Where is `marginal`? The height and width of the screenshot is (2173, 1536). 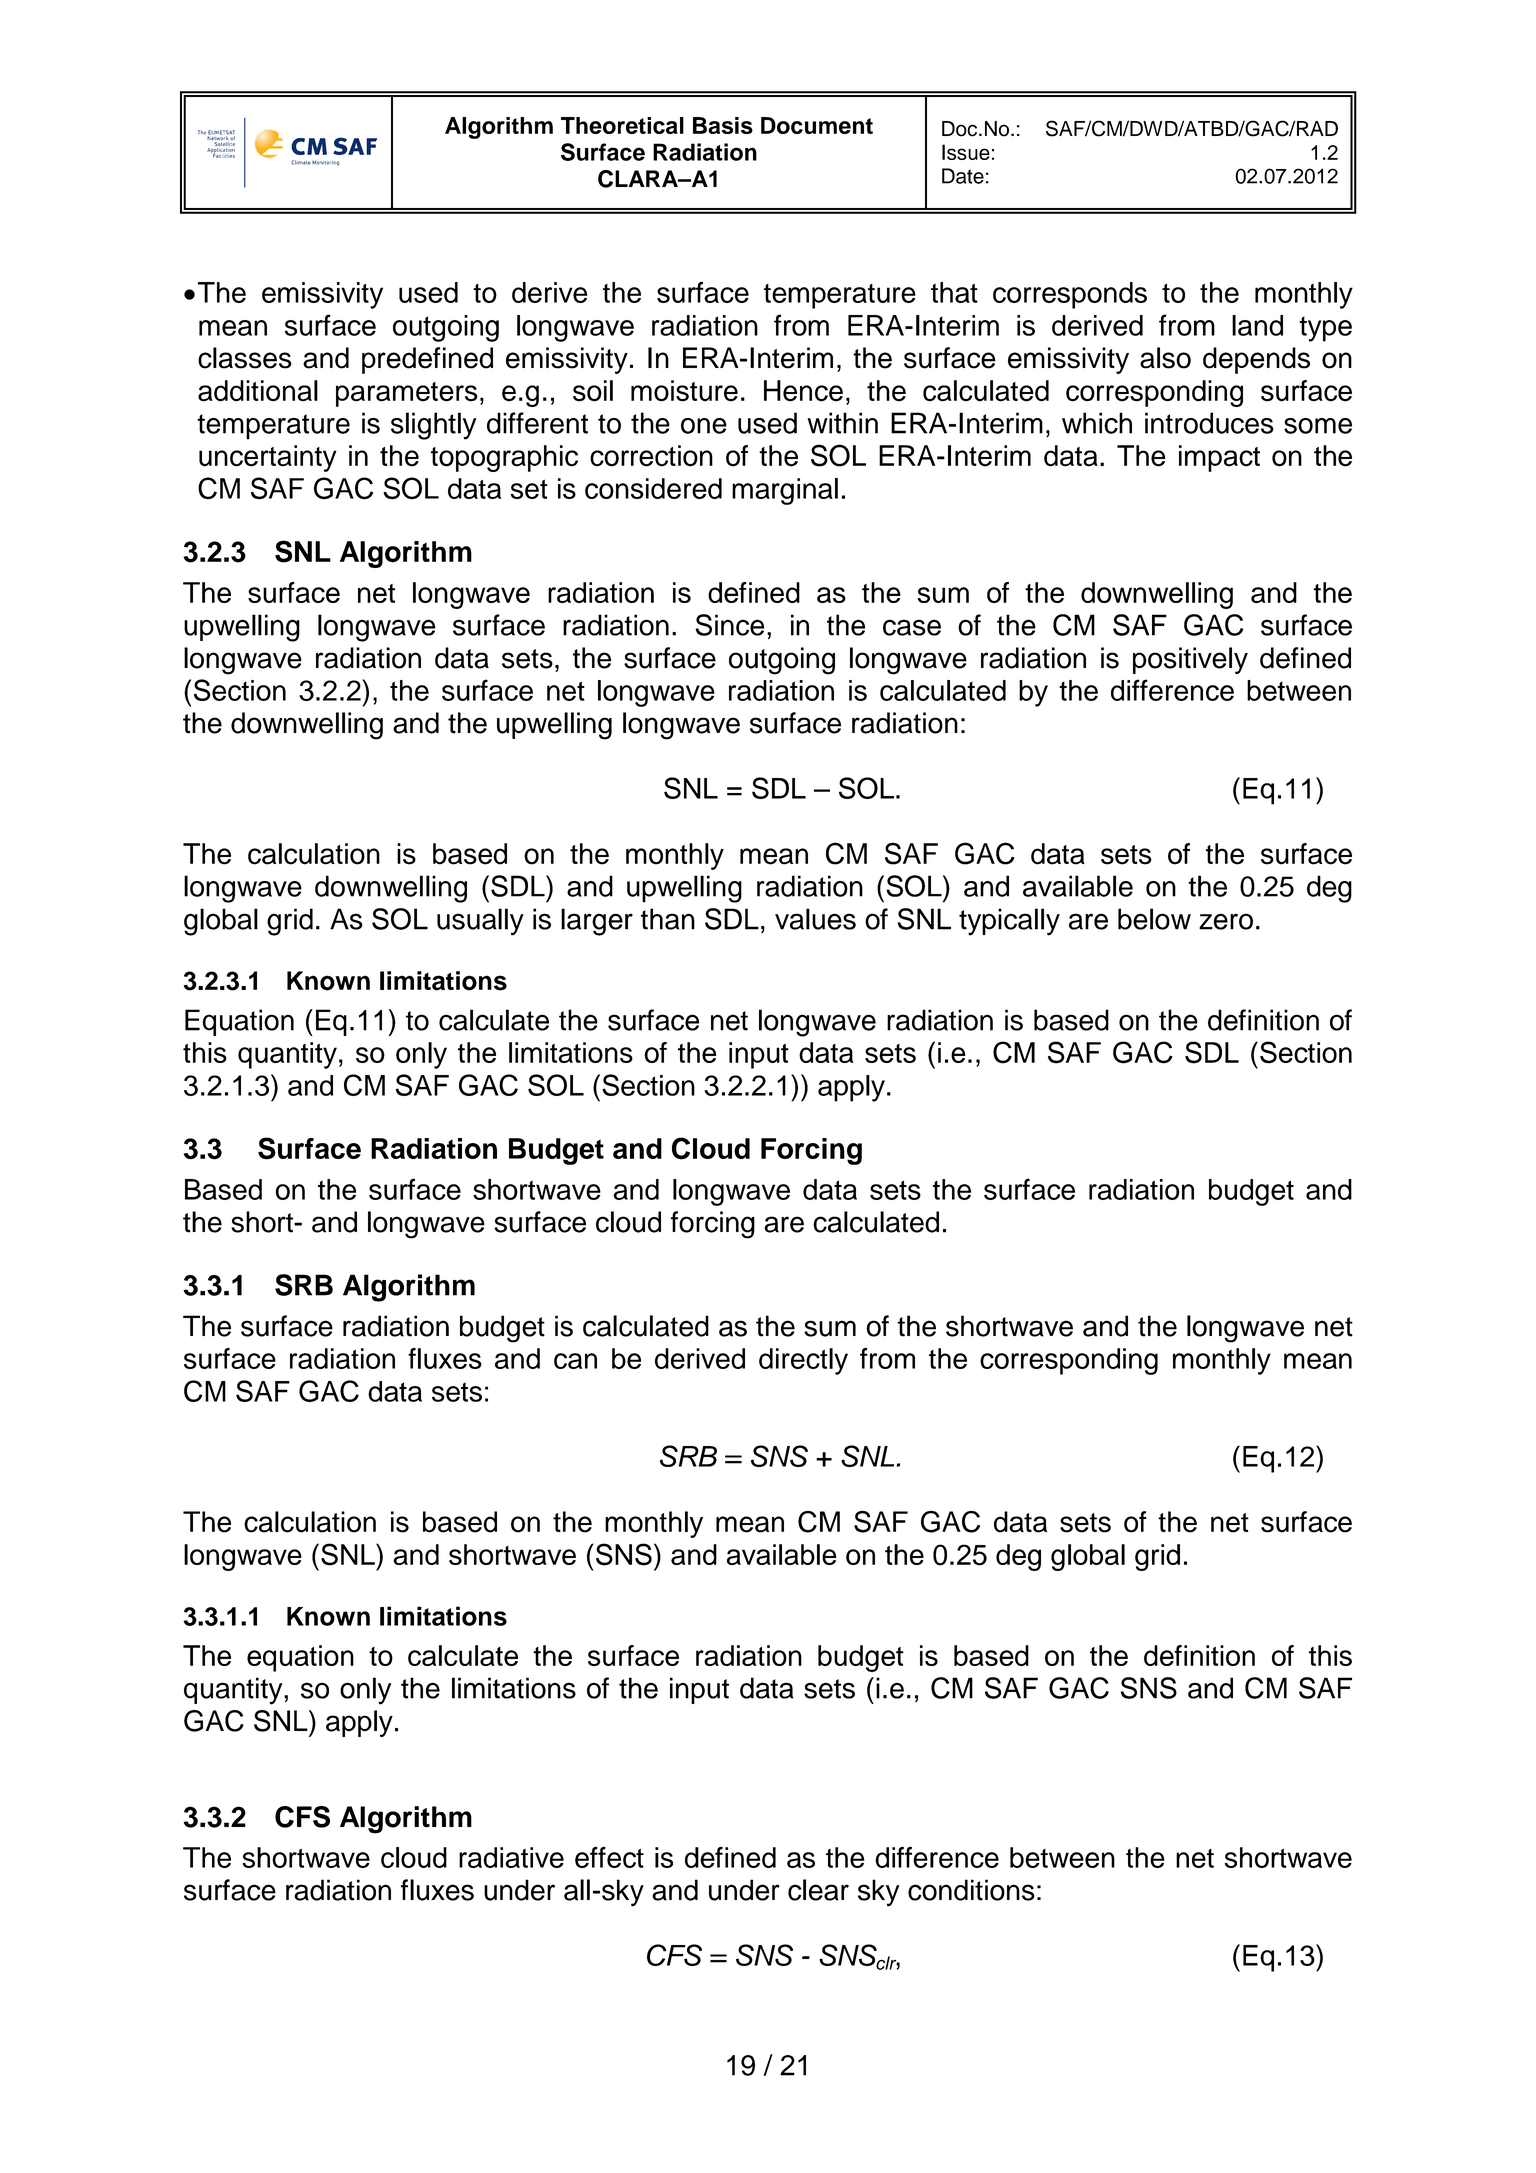 marginal is located at coordinates (785, 491).
